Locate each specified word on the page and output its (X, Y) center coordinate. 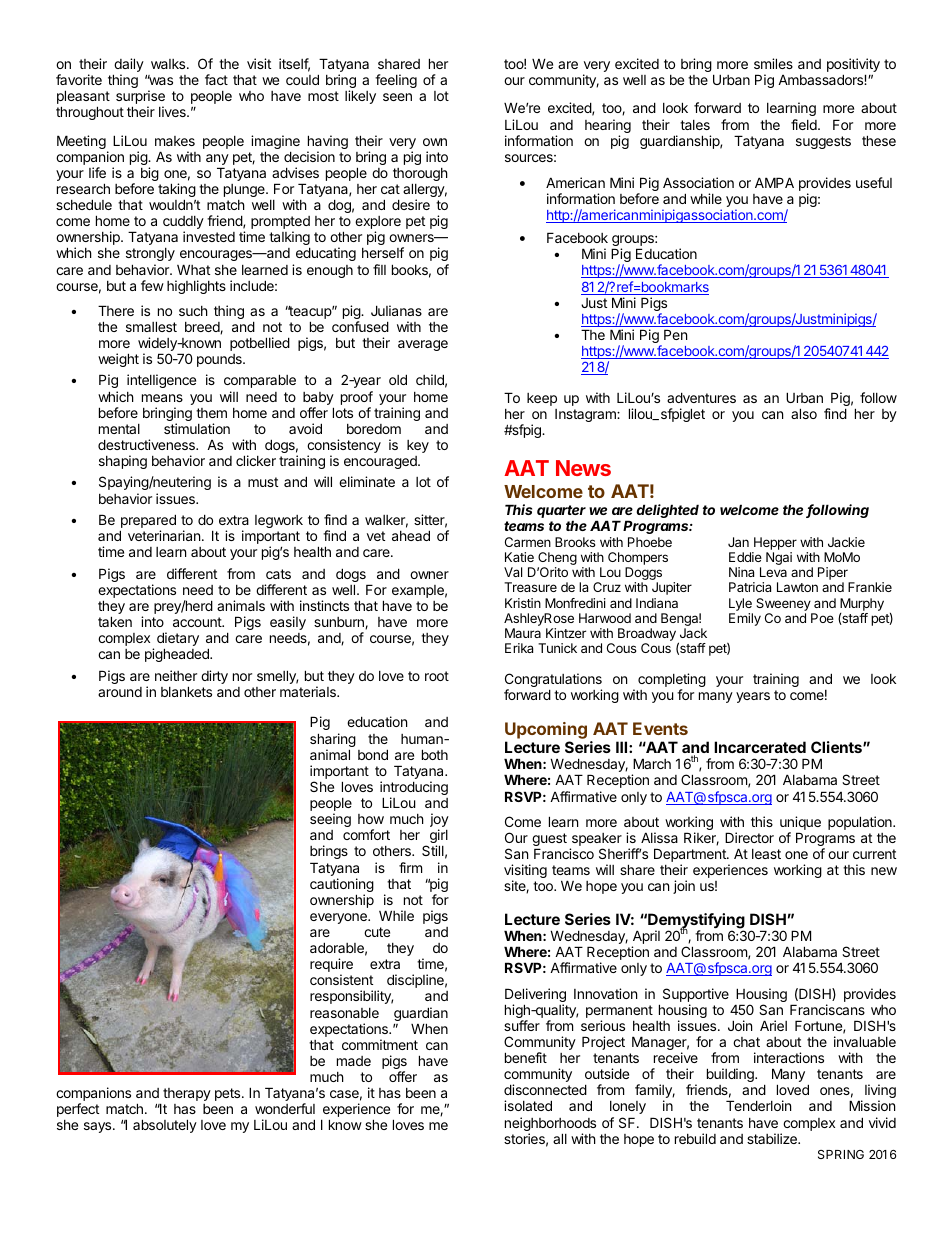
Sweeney (783, 604)
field (805, 124)
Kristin (523, 603)
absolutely (165, 1126)
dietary (178, 640)
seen (397, 97)
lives (173, 111)
